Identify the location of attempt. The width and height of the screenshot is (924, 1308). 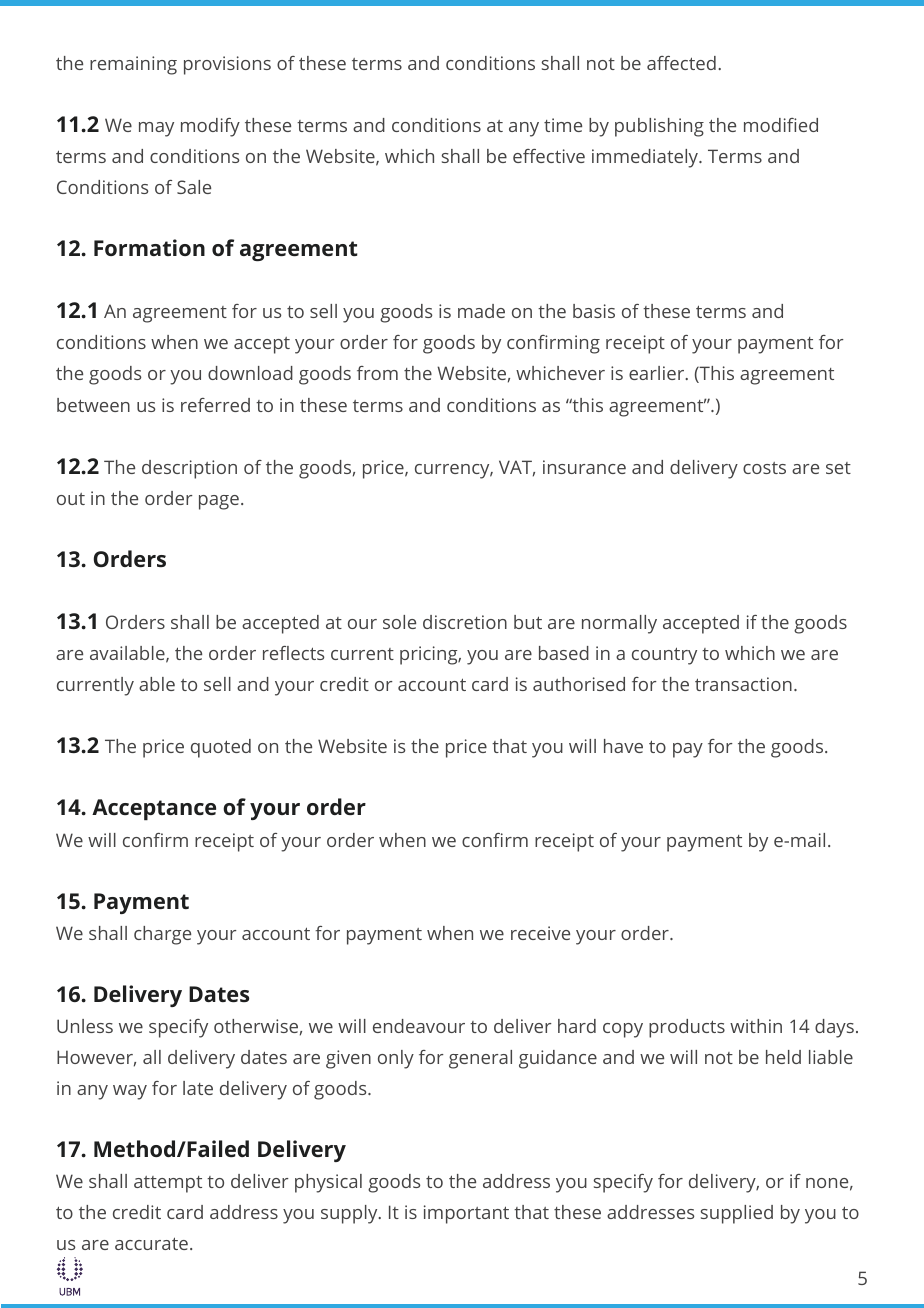
(168, 1184).
